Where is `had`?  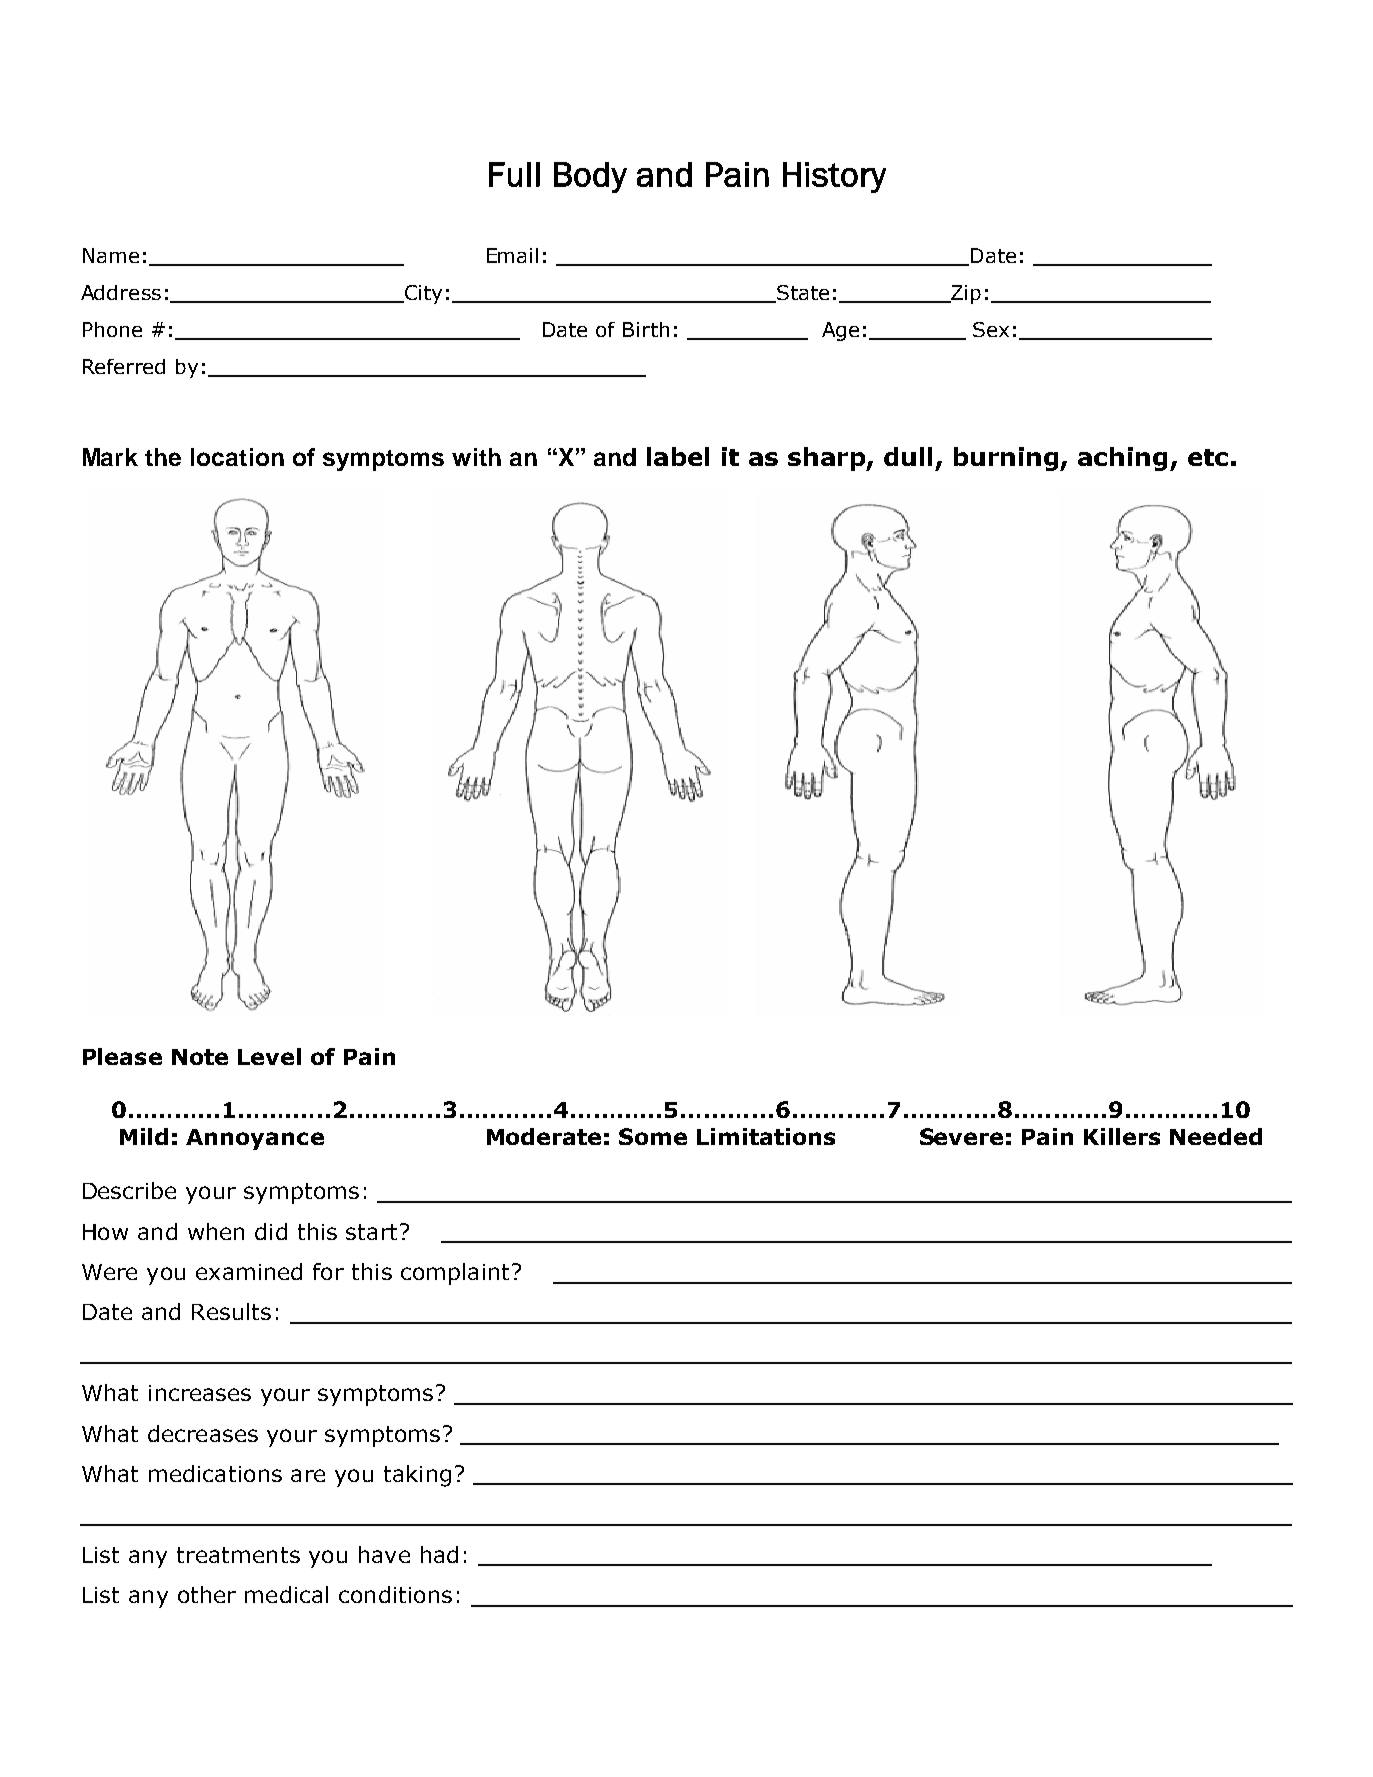 had is located at coordinates (439, 1554).
